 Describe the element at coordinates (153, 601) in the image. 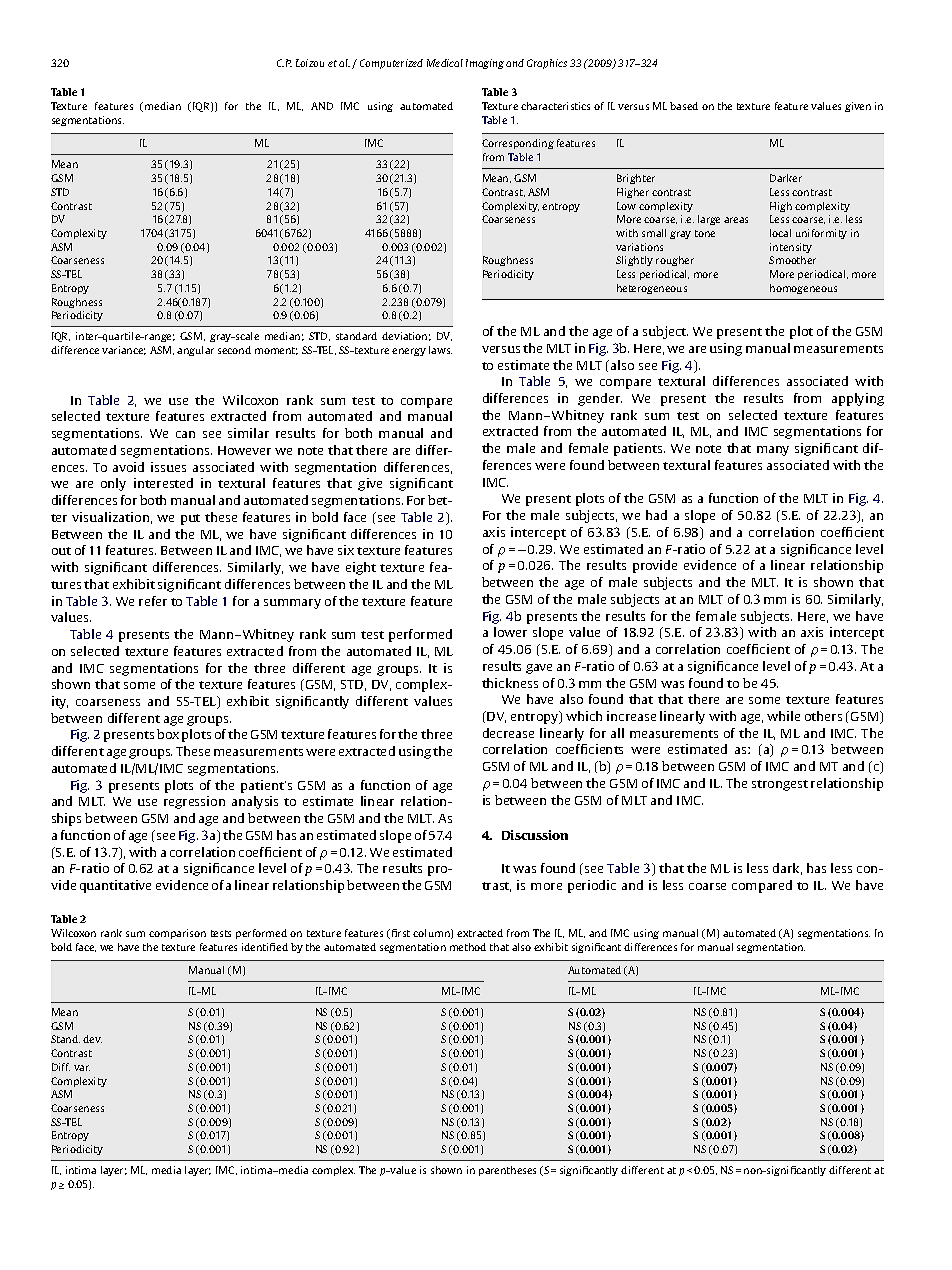

I see `refer` at that location.
